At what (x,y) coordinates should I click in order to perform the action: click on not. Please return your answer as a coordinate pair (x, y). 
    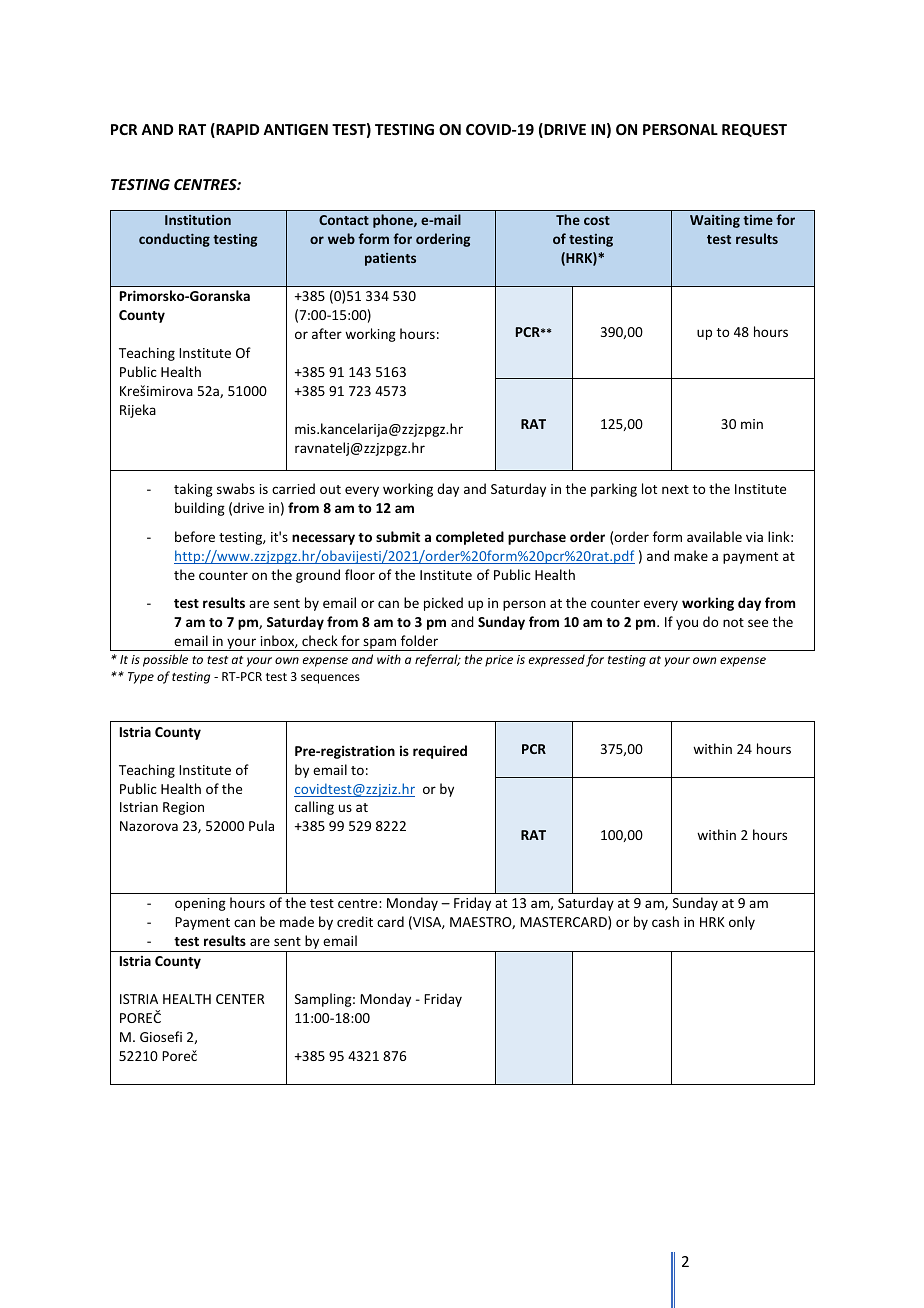
    Looking at the image, I should click on (733, 622).
